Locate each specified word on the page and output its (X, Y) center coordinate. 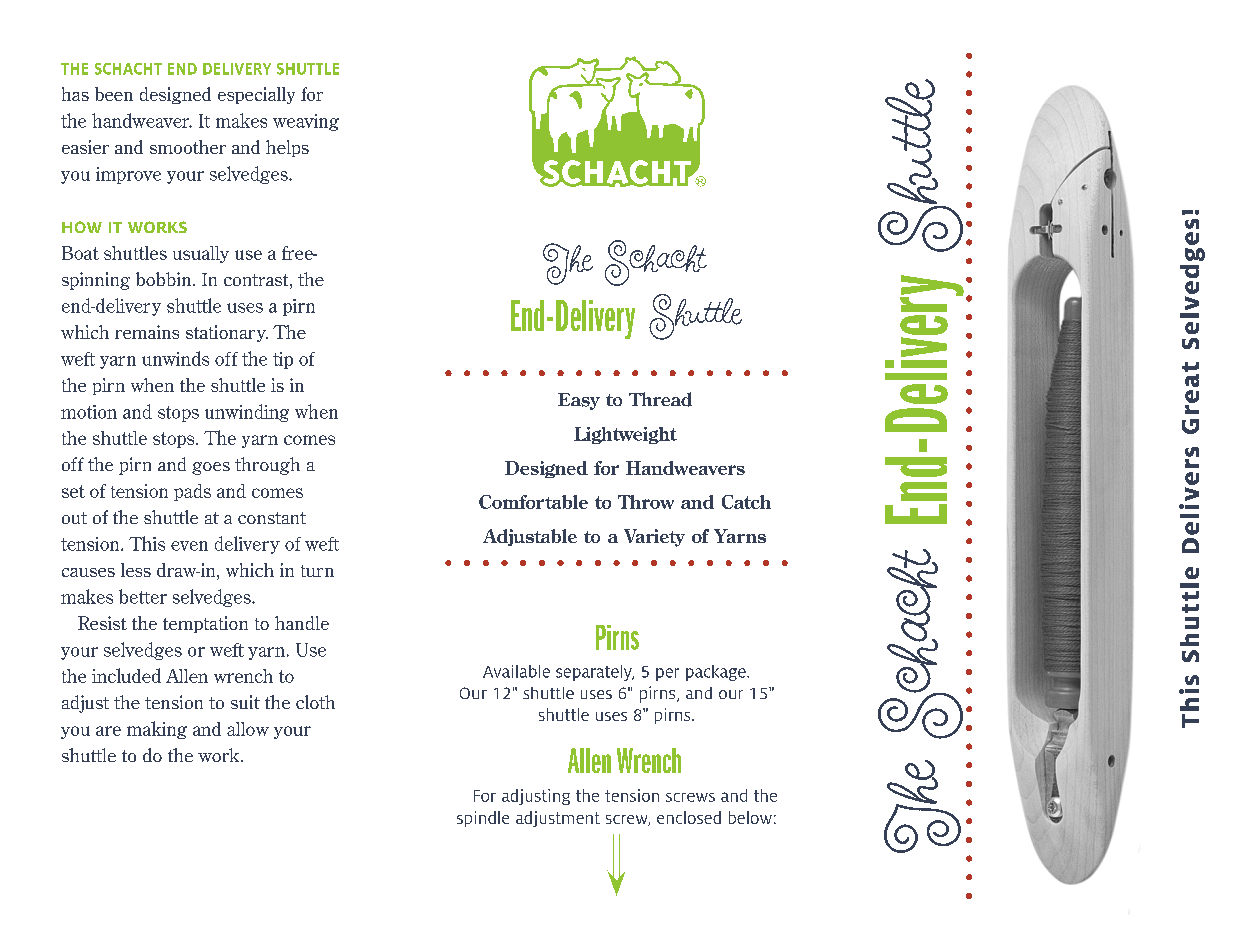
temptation (205, 624)
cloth (315, 702)
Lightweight (625, 435)
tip (283, 360)
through (267, 466)
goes (211, 468)
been (114, 94)
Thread (660, 399)
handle (302, 623)
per (667, 674)
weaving (306, 122)
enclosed (689, 817)
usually (201, 254)
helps (287, 148)
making (157, 730)
